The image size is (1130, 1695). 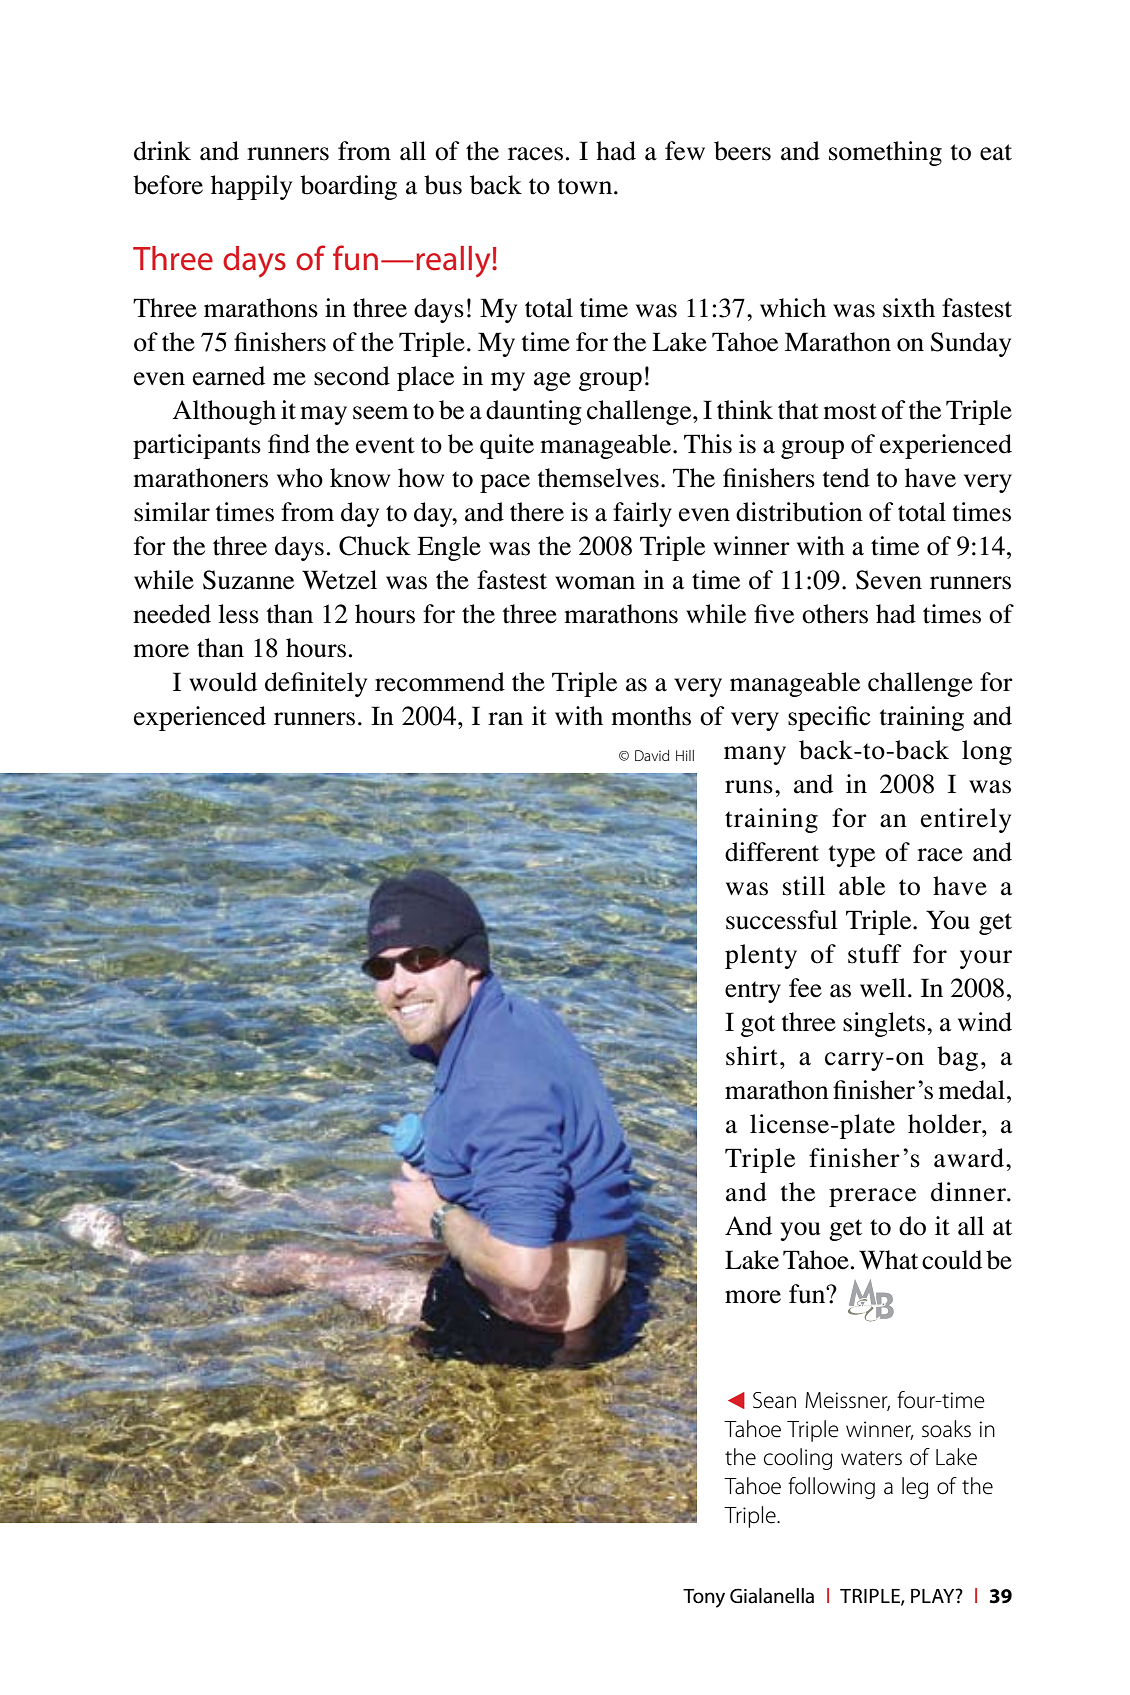 I want to click on Tony, so click(x=704, y=1598).
